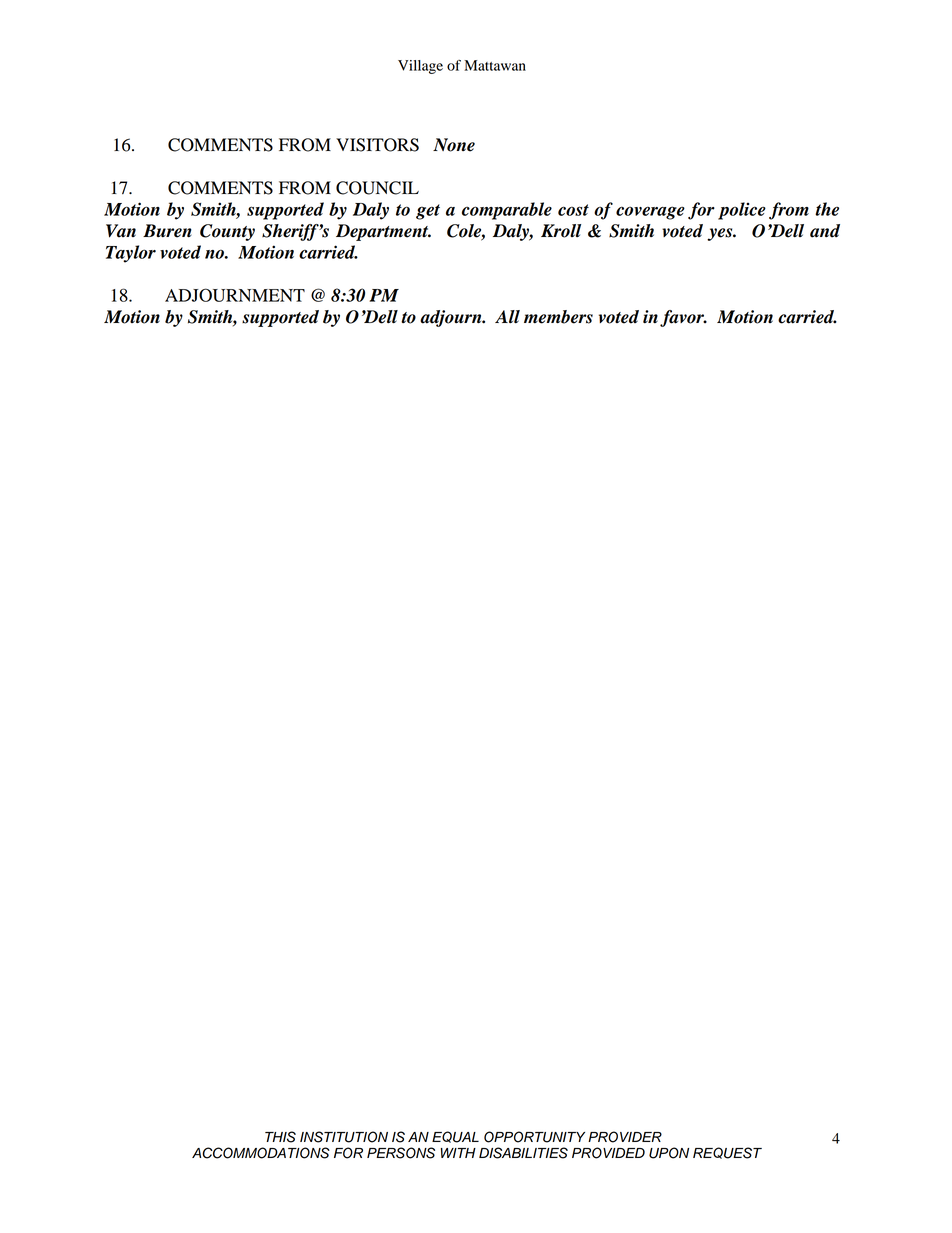 The height and width of the screenshot is (1233, 952). I want to click on Taylor, so click(131, 254).
